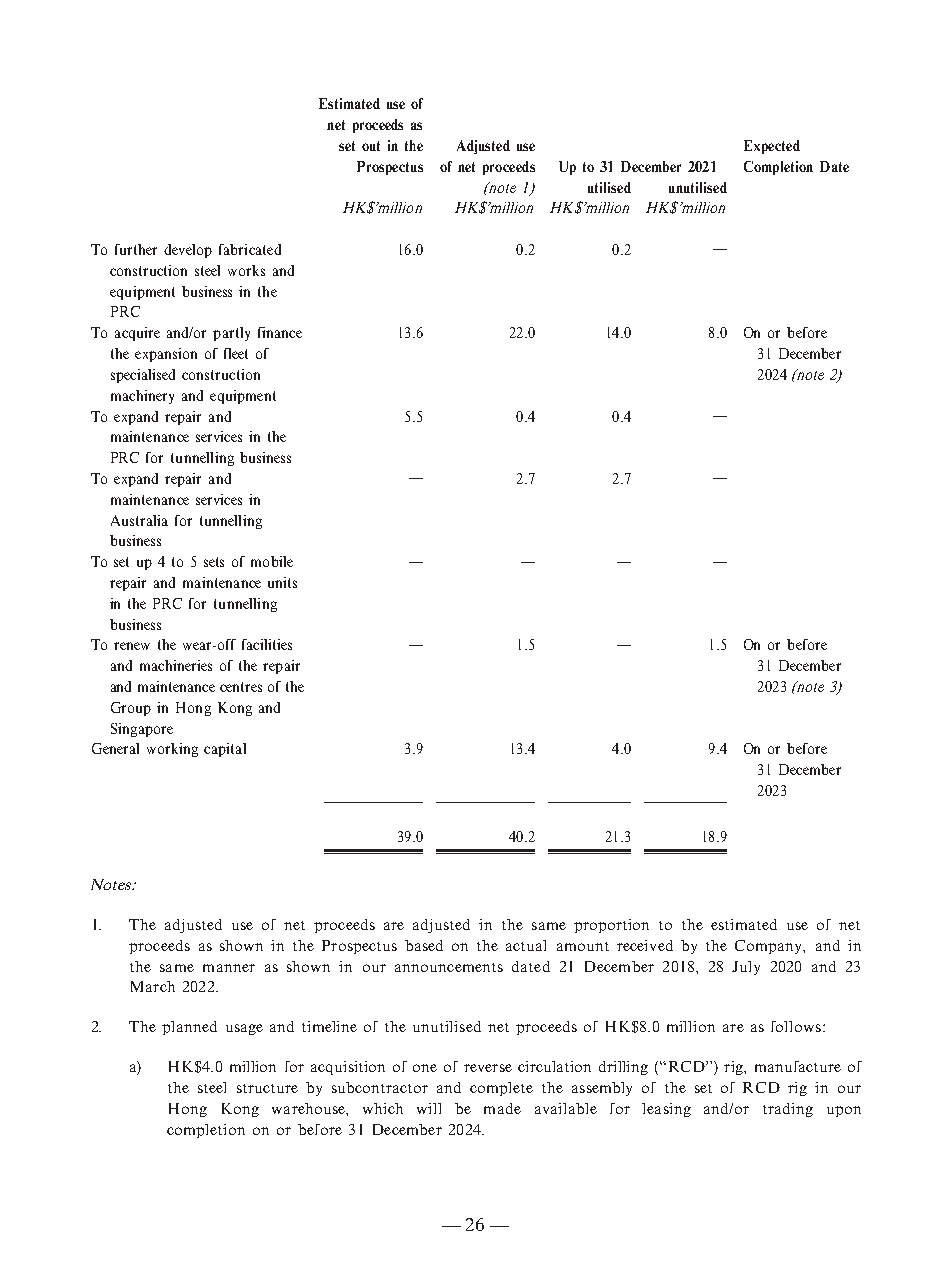 Image resolution: width=952 pixels, height=1270 pixels. I want to click on reverse, so click(488, 1068).
